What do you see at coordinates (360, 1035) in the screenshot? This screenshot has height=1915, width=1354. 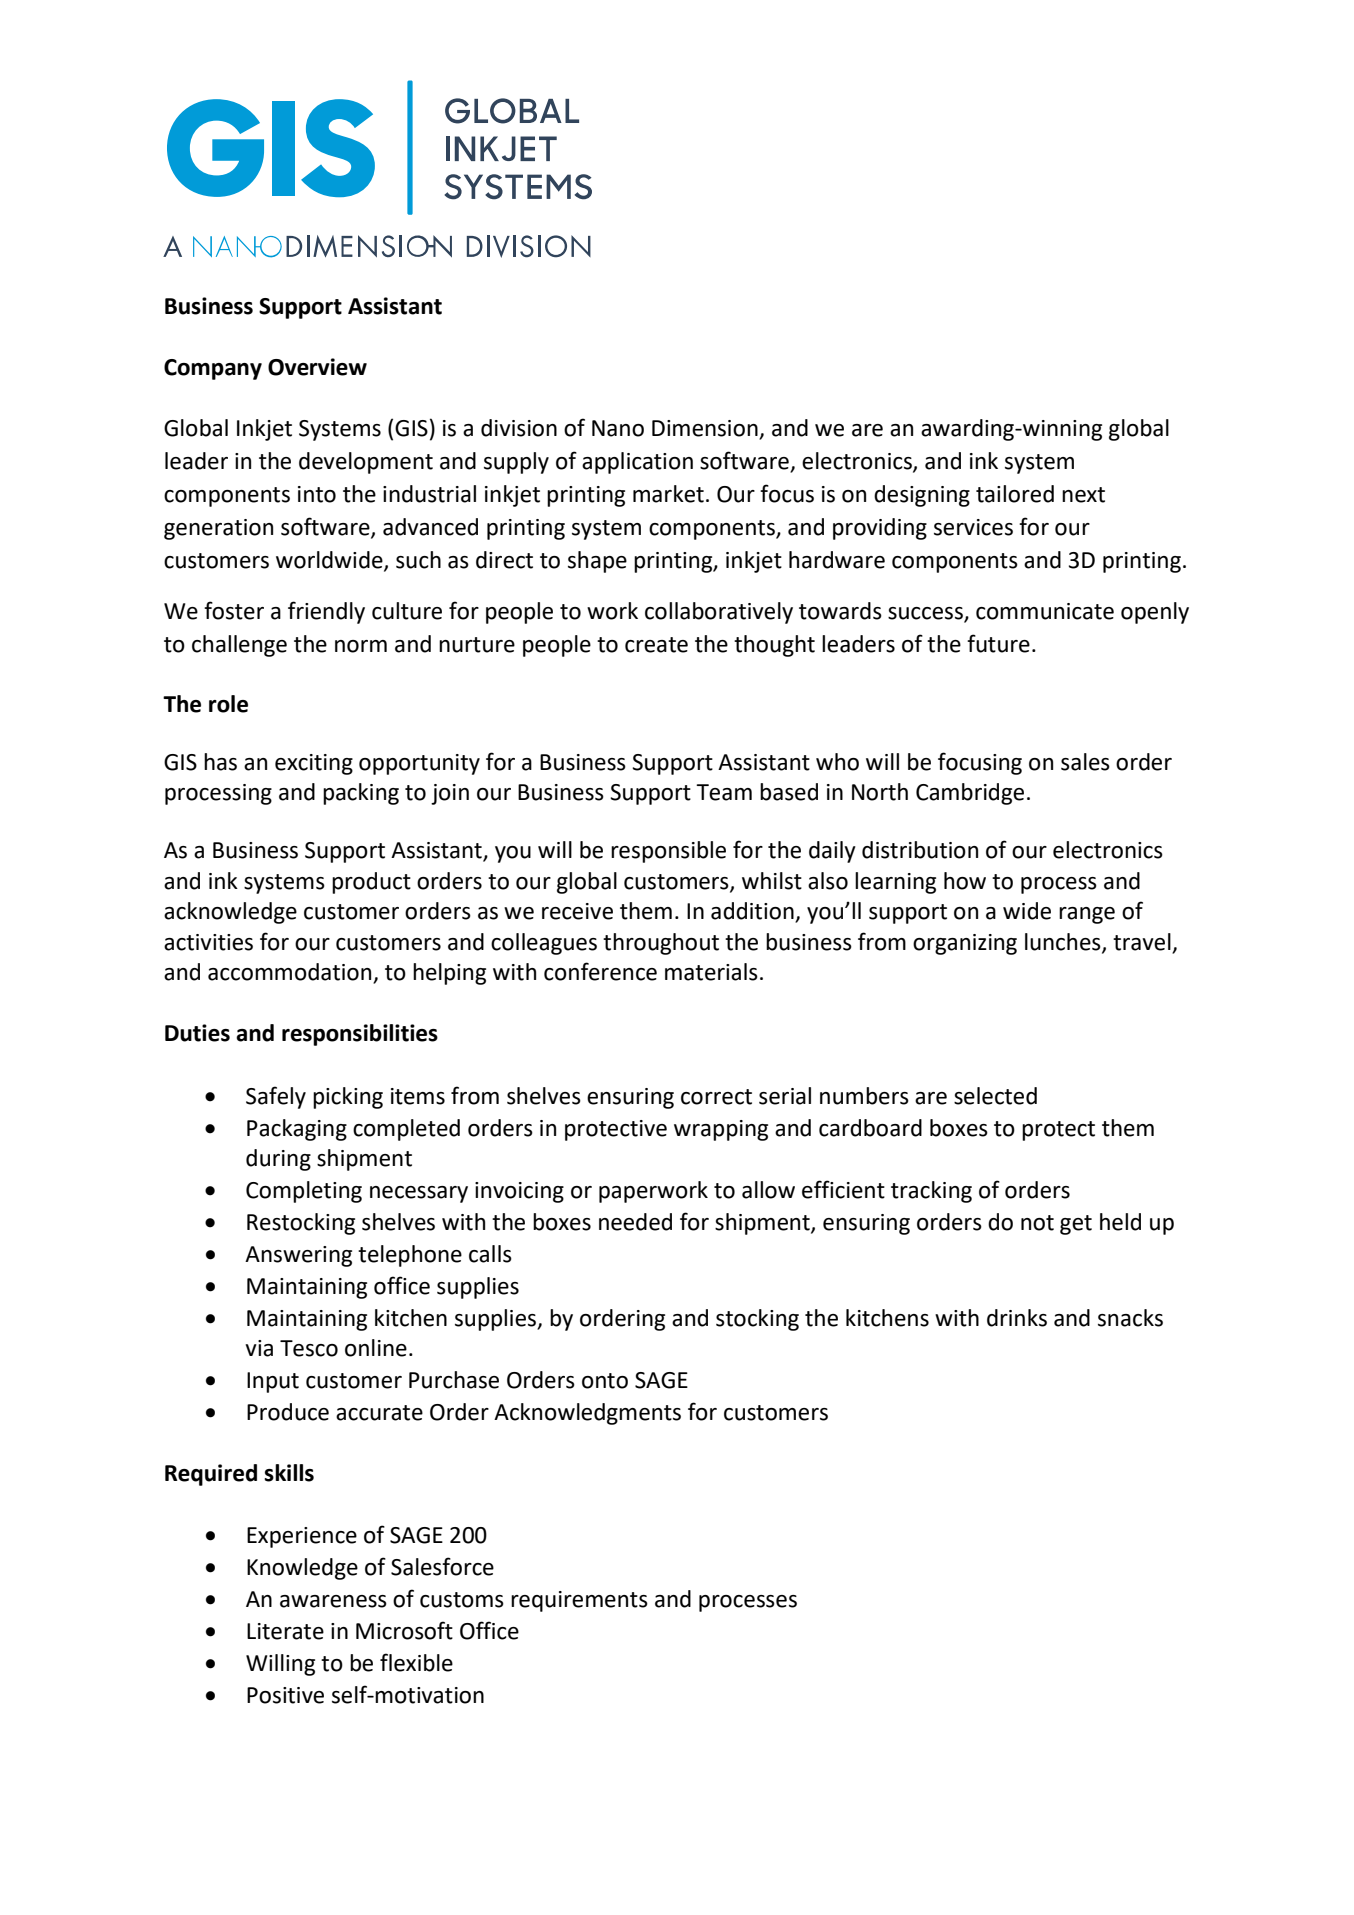 I see `responsibilities` at bounding box center [360, 1035].
